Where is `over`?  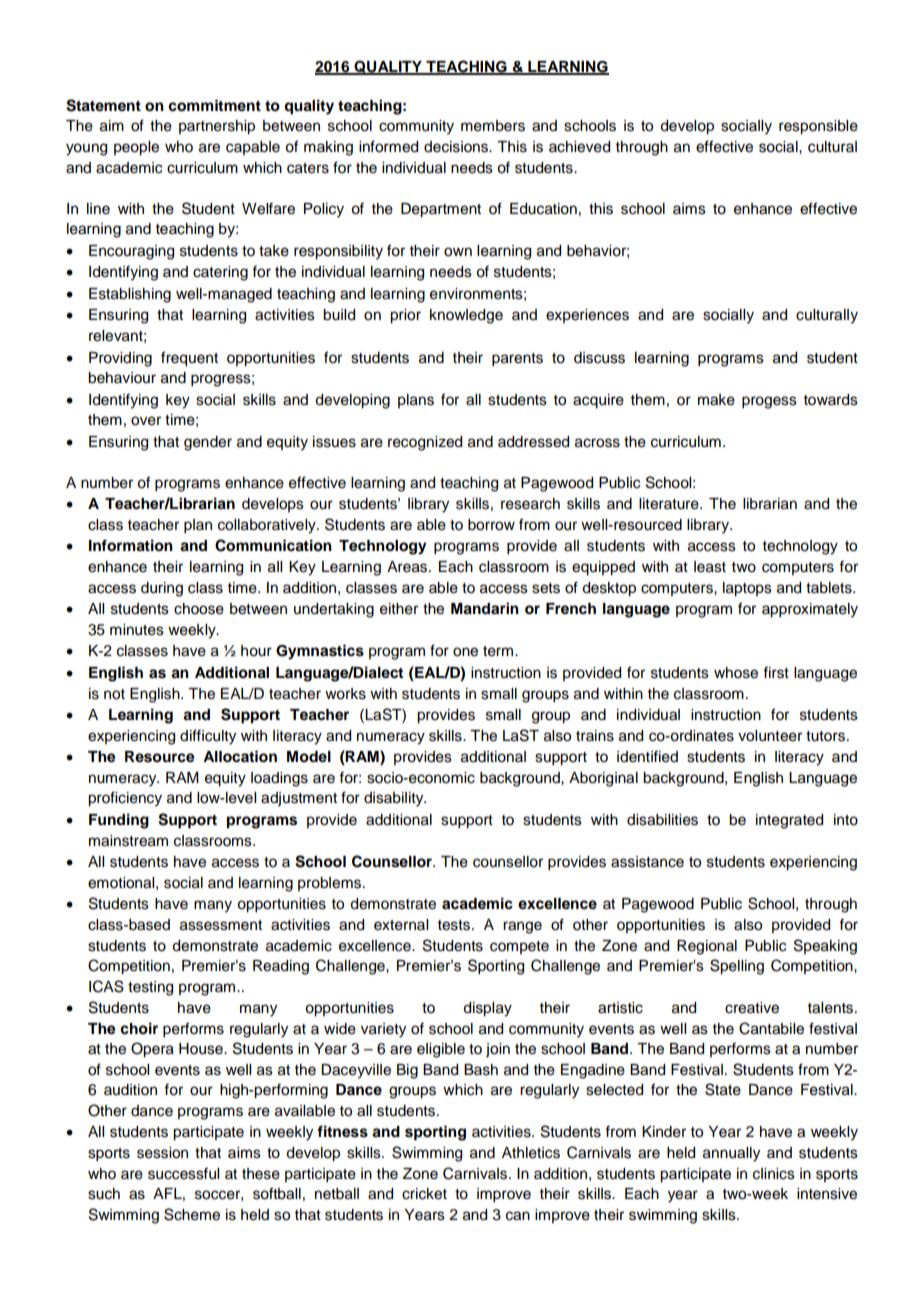
over is located at coordinates (146, 421).
